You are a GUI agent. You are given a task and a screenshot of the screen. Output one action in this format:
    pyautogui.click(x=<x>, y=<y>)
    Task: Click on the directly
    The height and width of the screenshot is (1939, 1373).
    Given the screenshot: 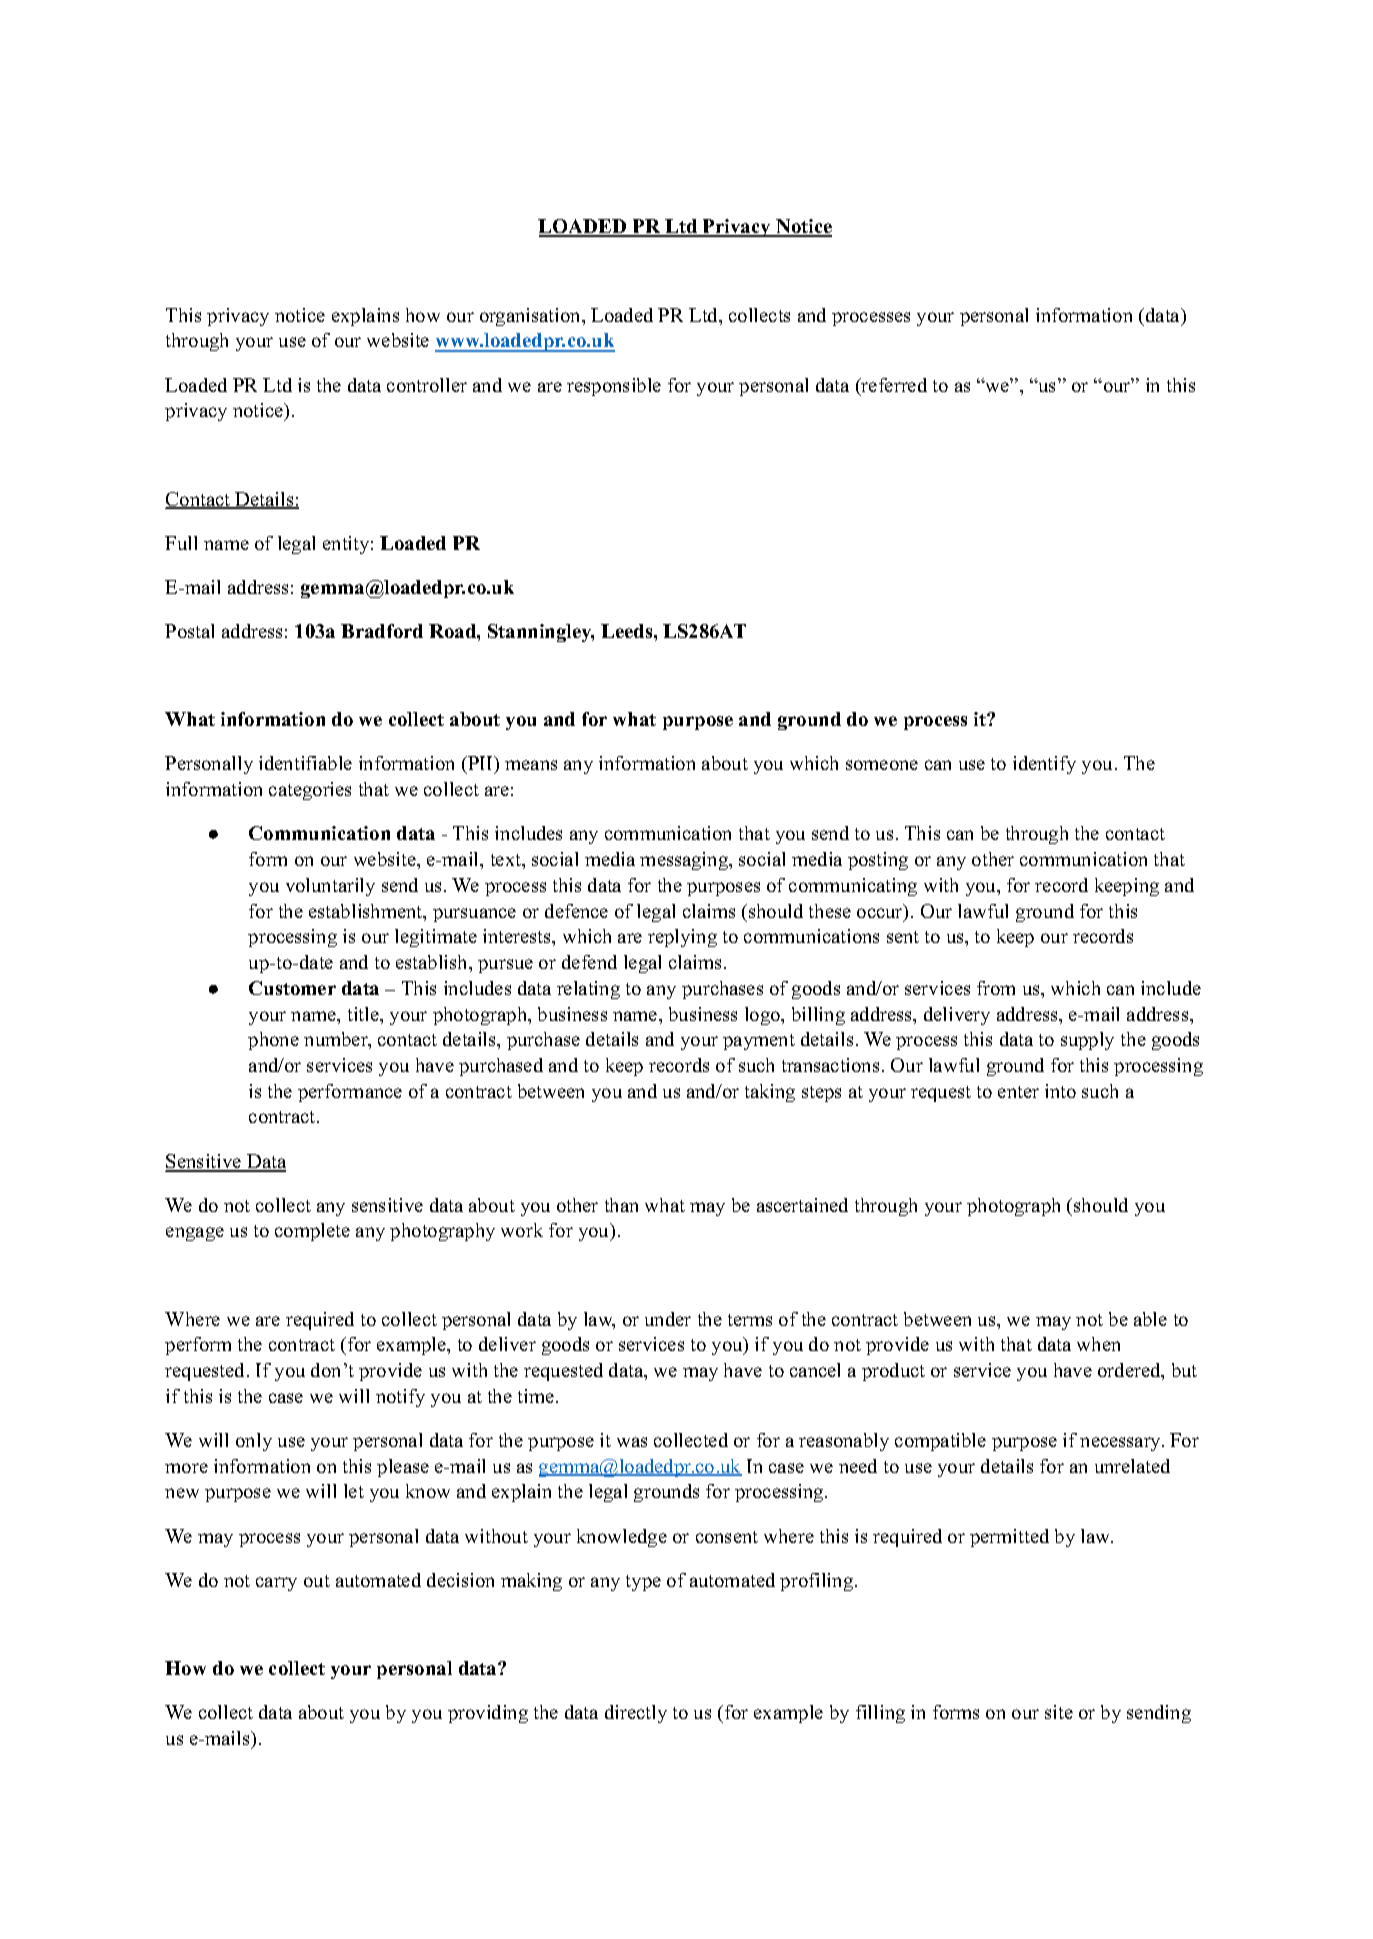 What is the action you would take?
    pyautogui.click(x=636, y=1714)
